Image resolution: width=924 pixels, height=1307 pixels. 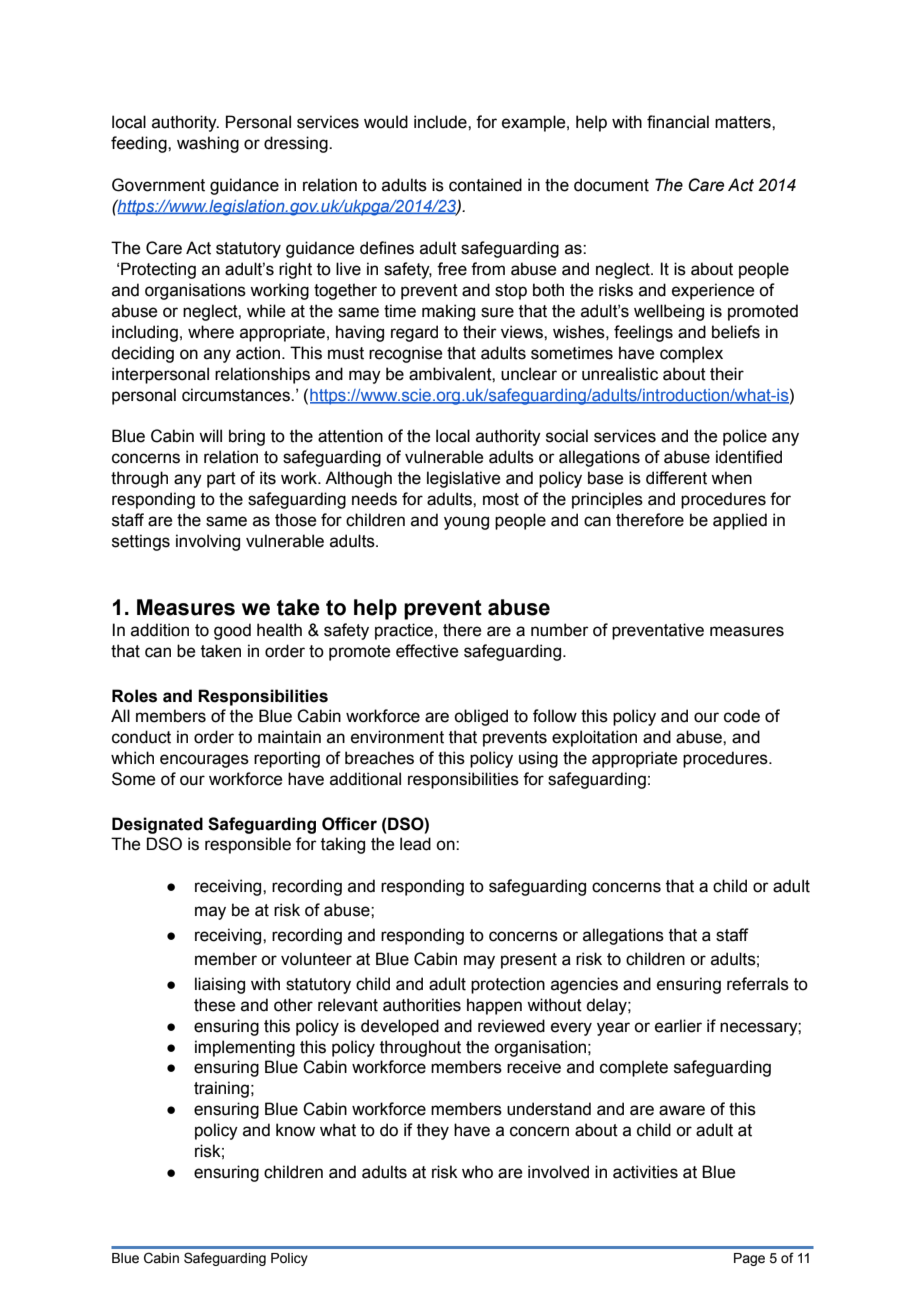 What do you see at coordinates (295, 1130) in the screenshot?
I see `know` at bounding box center [295, 1130].
